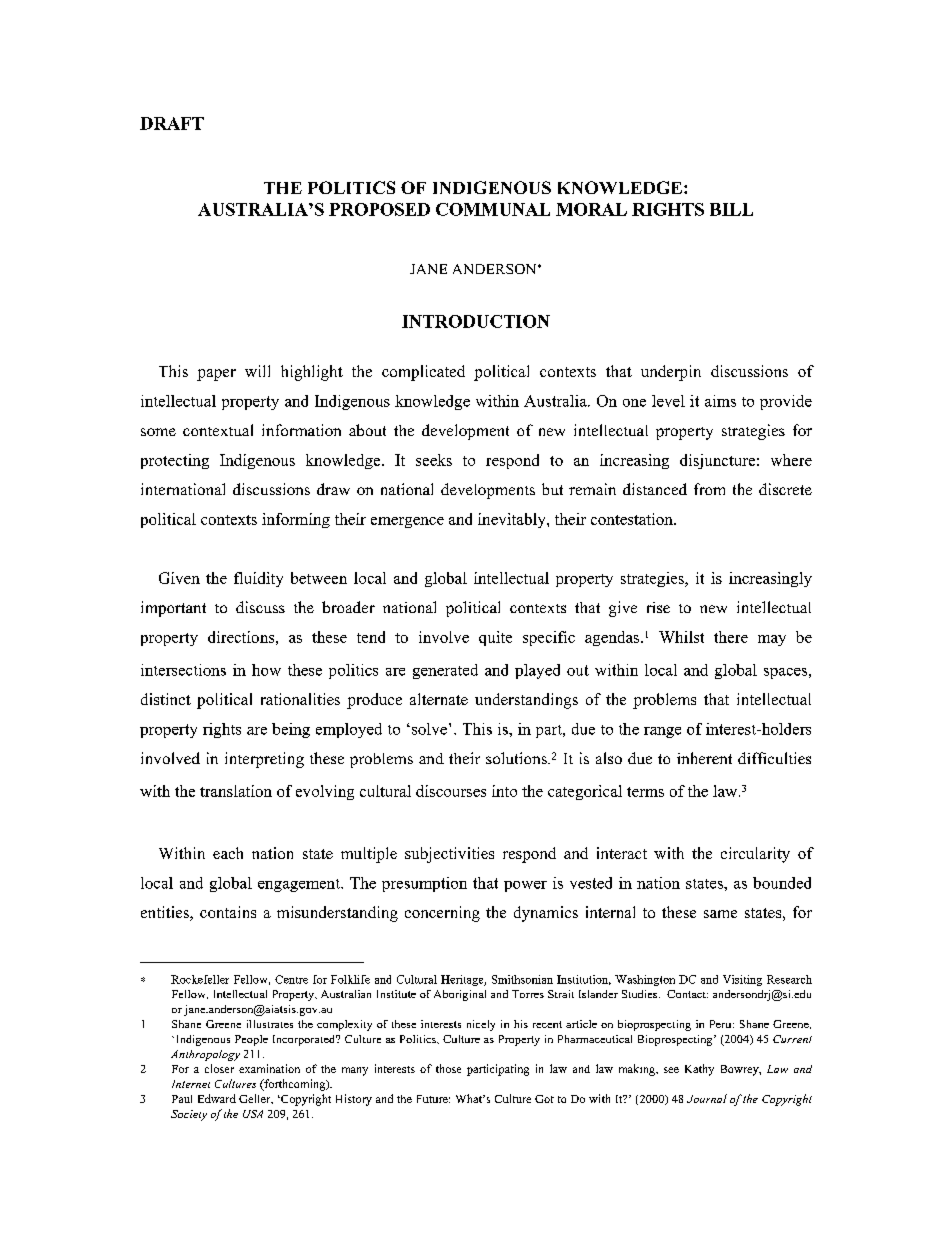 This screenshot has width=952, height=1233. I want to click on quite, so click(495, 638).
